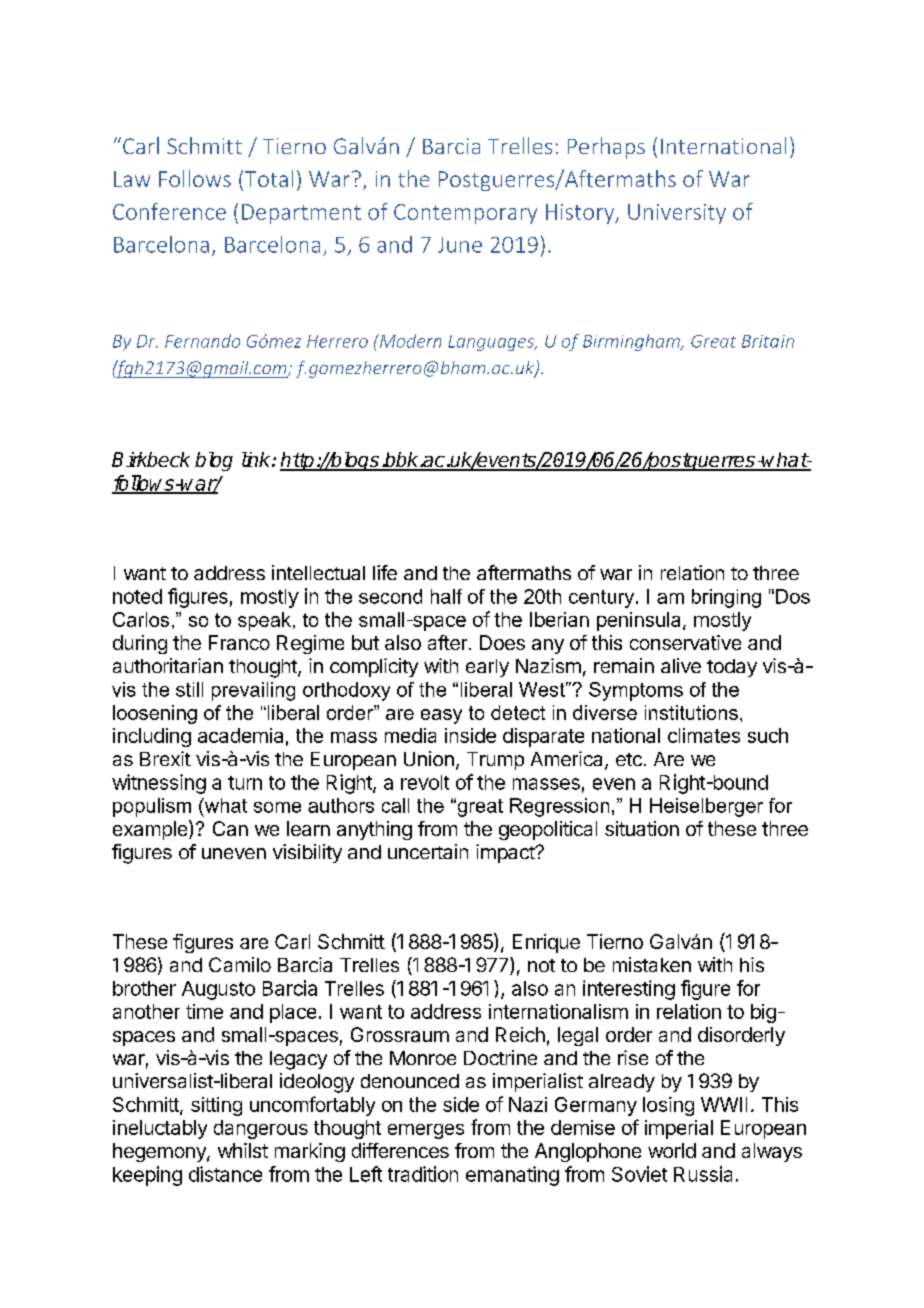 The width and height of the screenshot is (924, 1308). What do you see at coordinates (257, 459) in the screenshot?
I see `link` at bounding box center [257, 459].
